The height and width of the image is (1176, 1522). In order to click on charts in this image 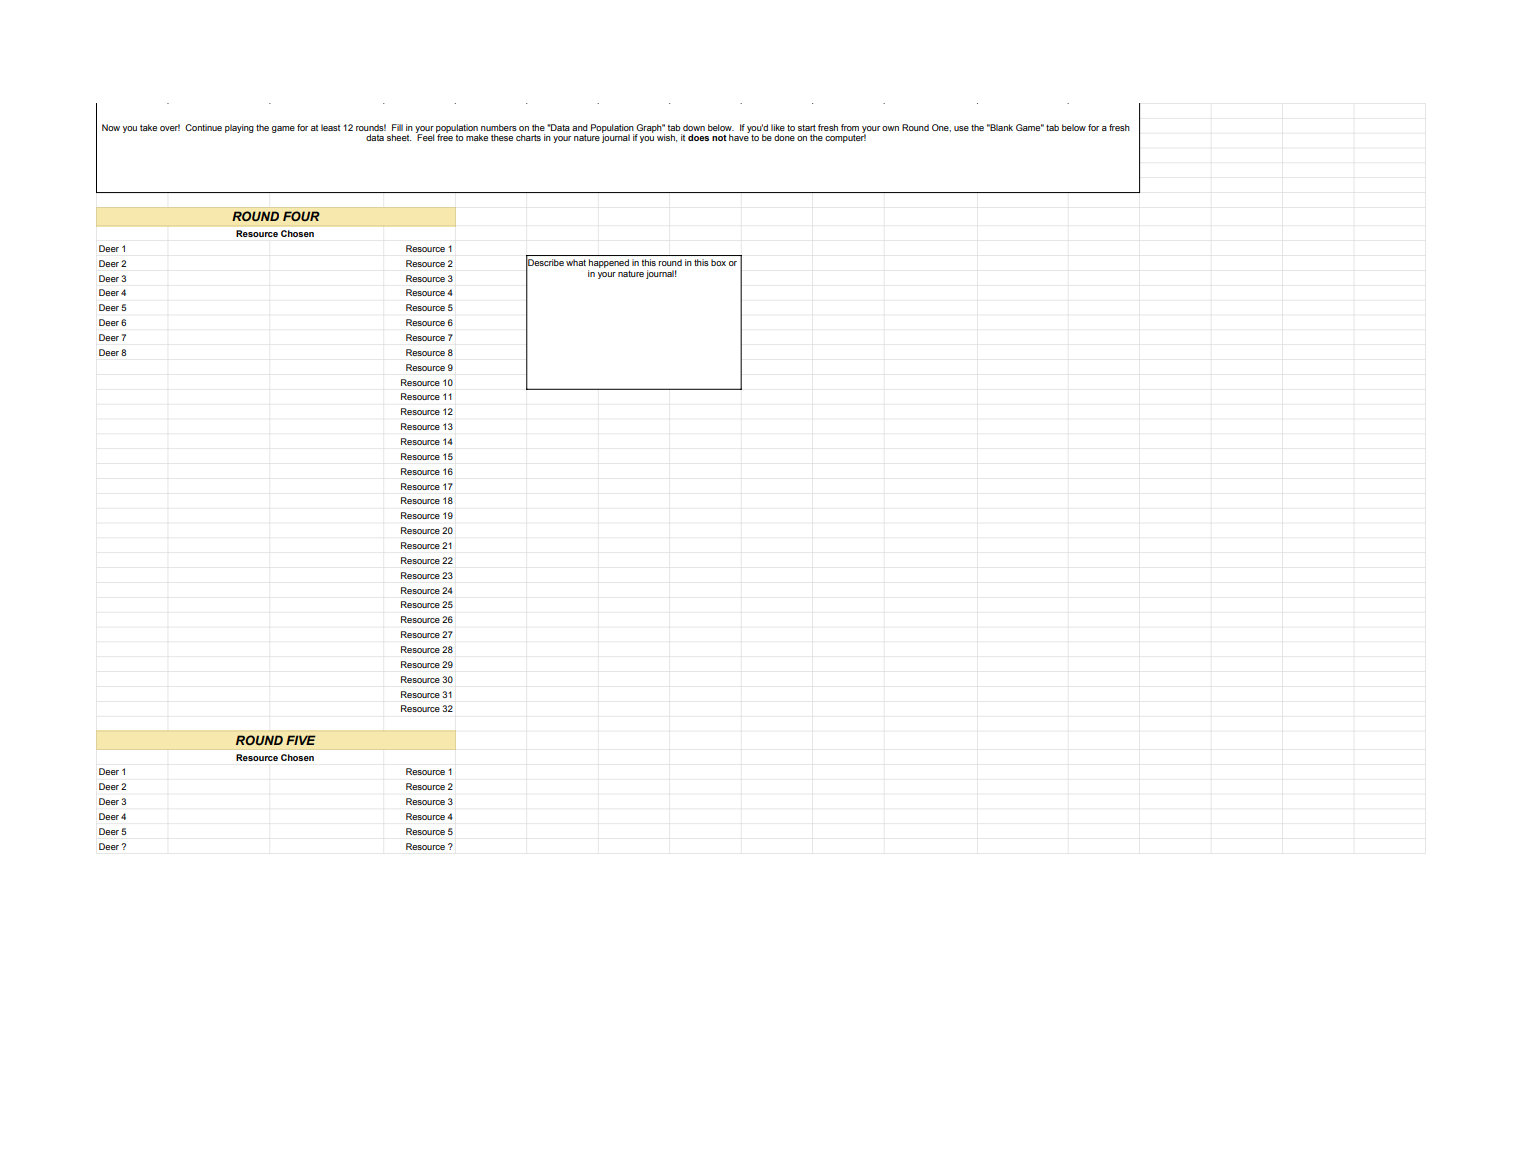, I will do `click(528, 137)`.
